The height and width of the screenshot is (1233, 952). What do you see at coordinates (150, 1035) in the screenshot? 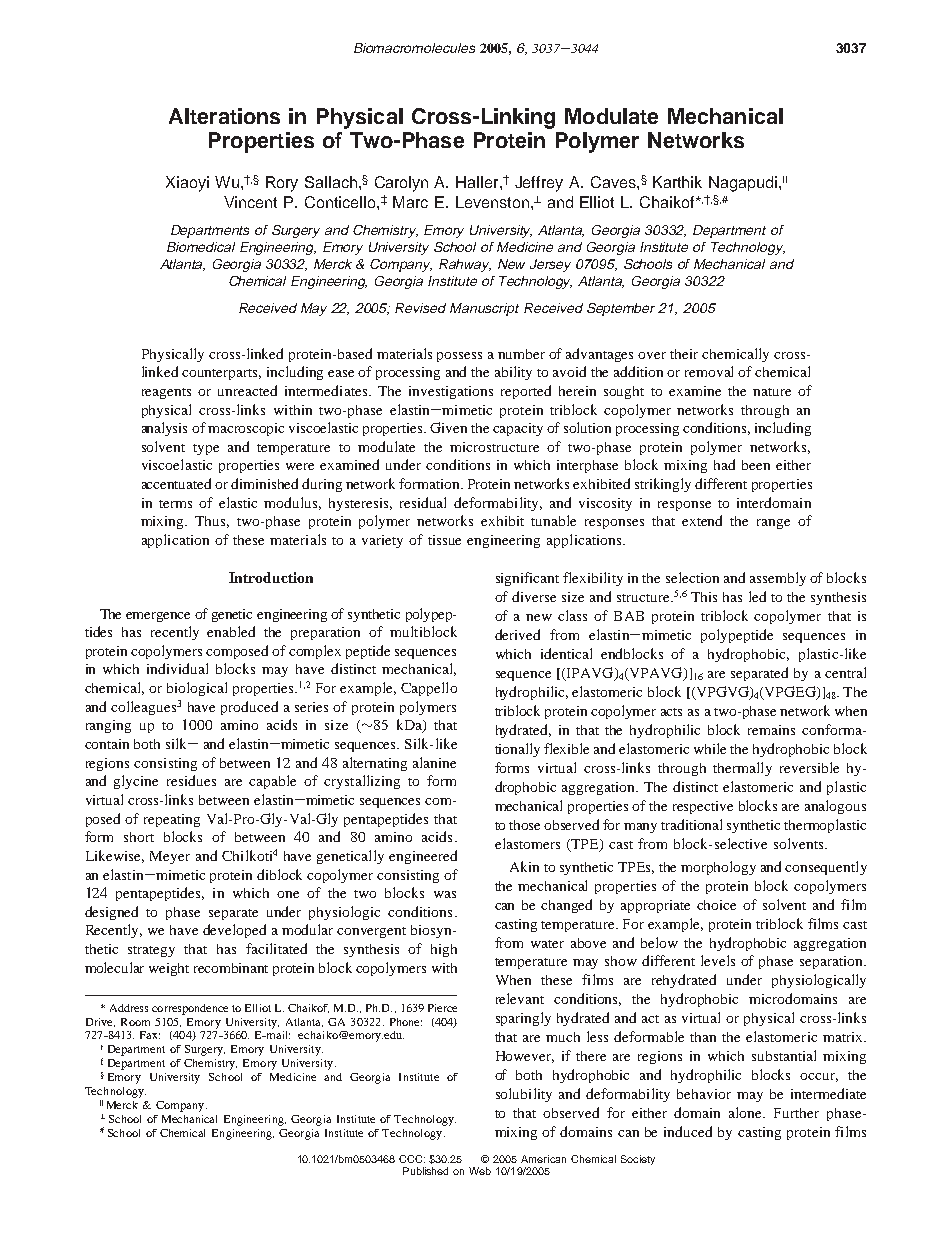
I see `Fax` at bounding box center [150, 1035].
